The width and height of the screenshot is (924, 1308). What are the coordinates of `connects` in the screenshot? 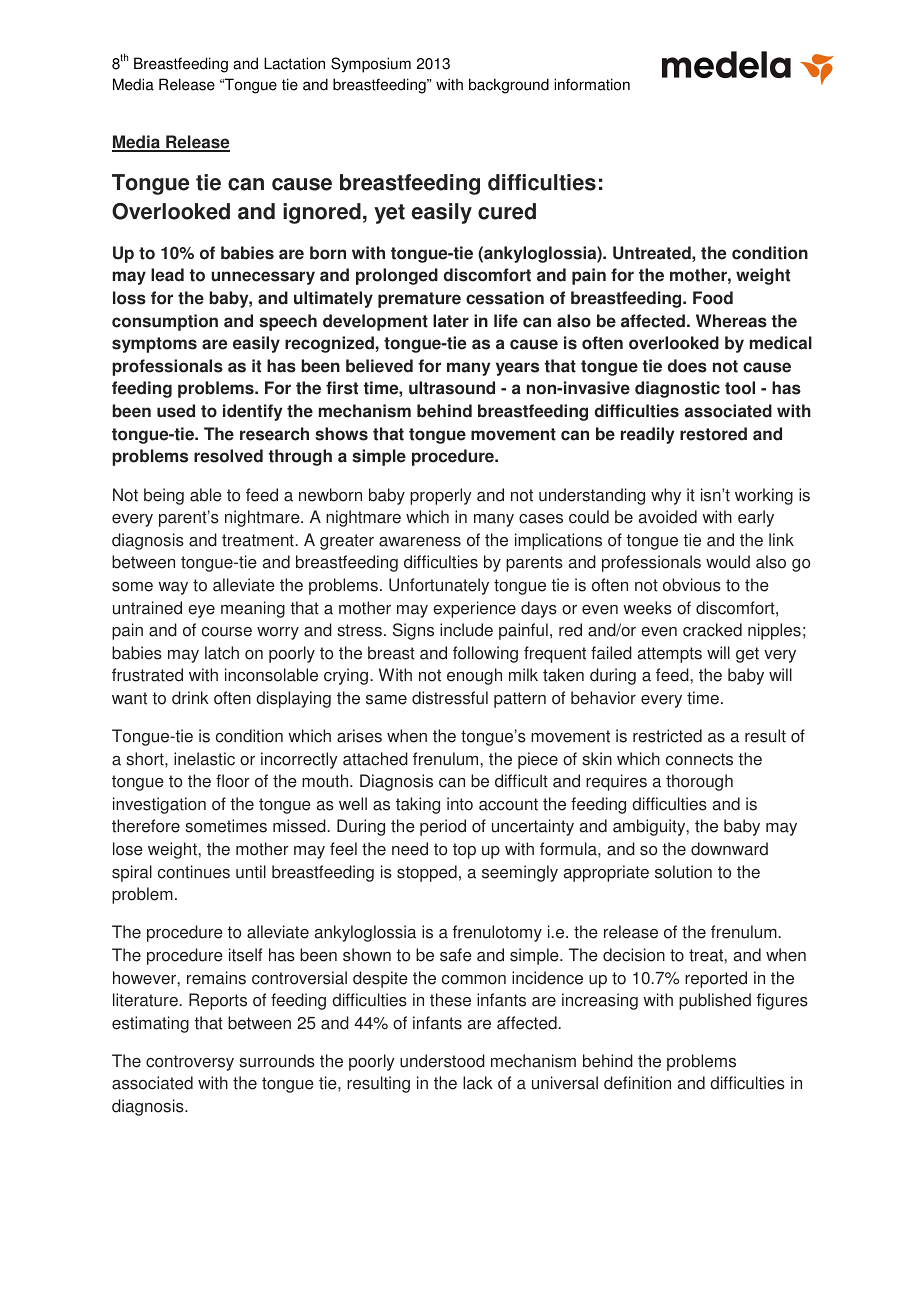 It's located at (699, 759).
